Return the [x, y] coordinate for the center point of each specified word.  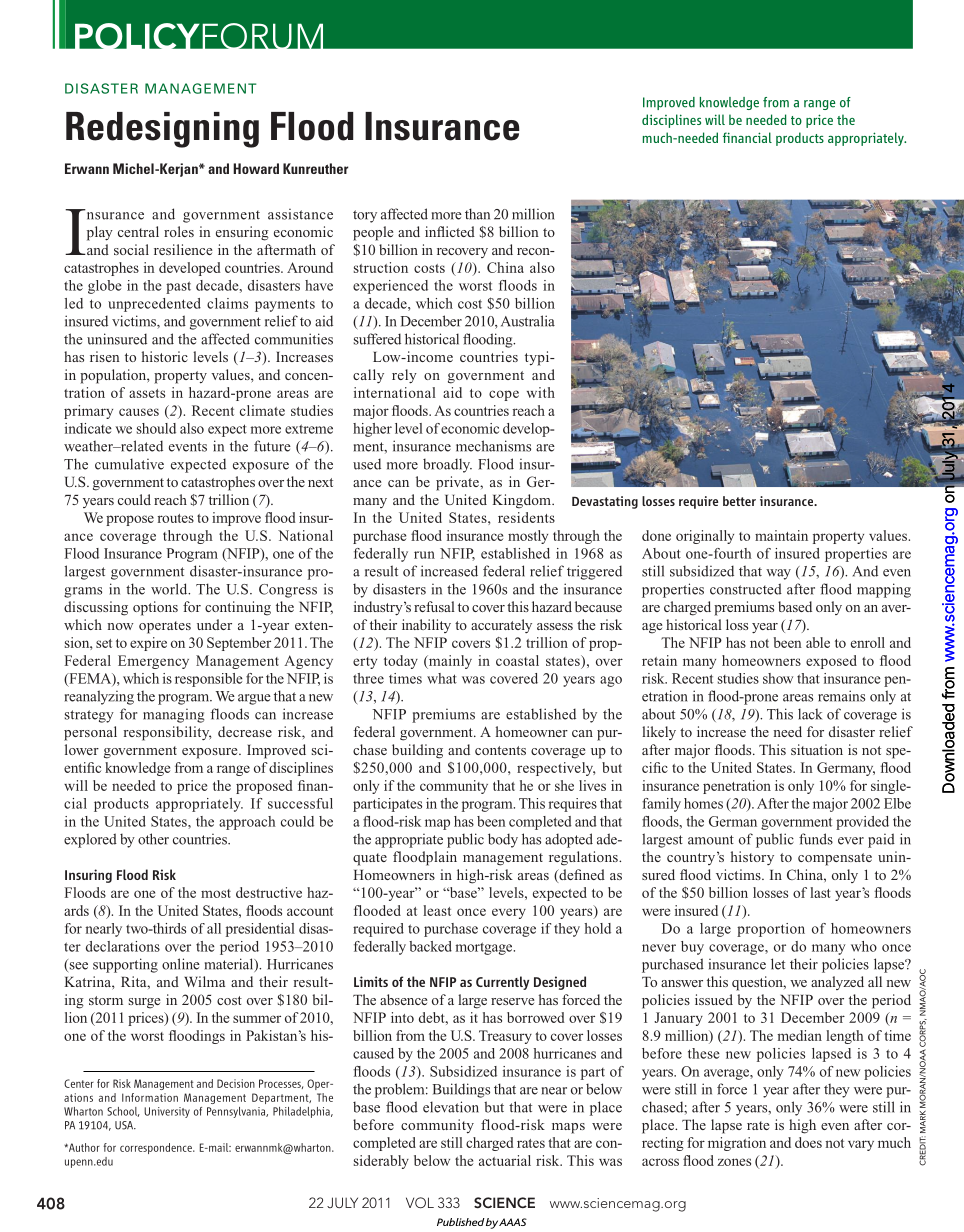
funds [816, 839]
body [503, 840]
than [477, 214]
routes [176, 518]
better [739, 501]
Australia [528, 321]
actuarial [505, 1160]
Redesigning [162, 130]
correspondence [157, 1148]
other [153, 839]
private [458, 483]
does [808, 1142]
